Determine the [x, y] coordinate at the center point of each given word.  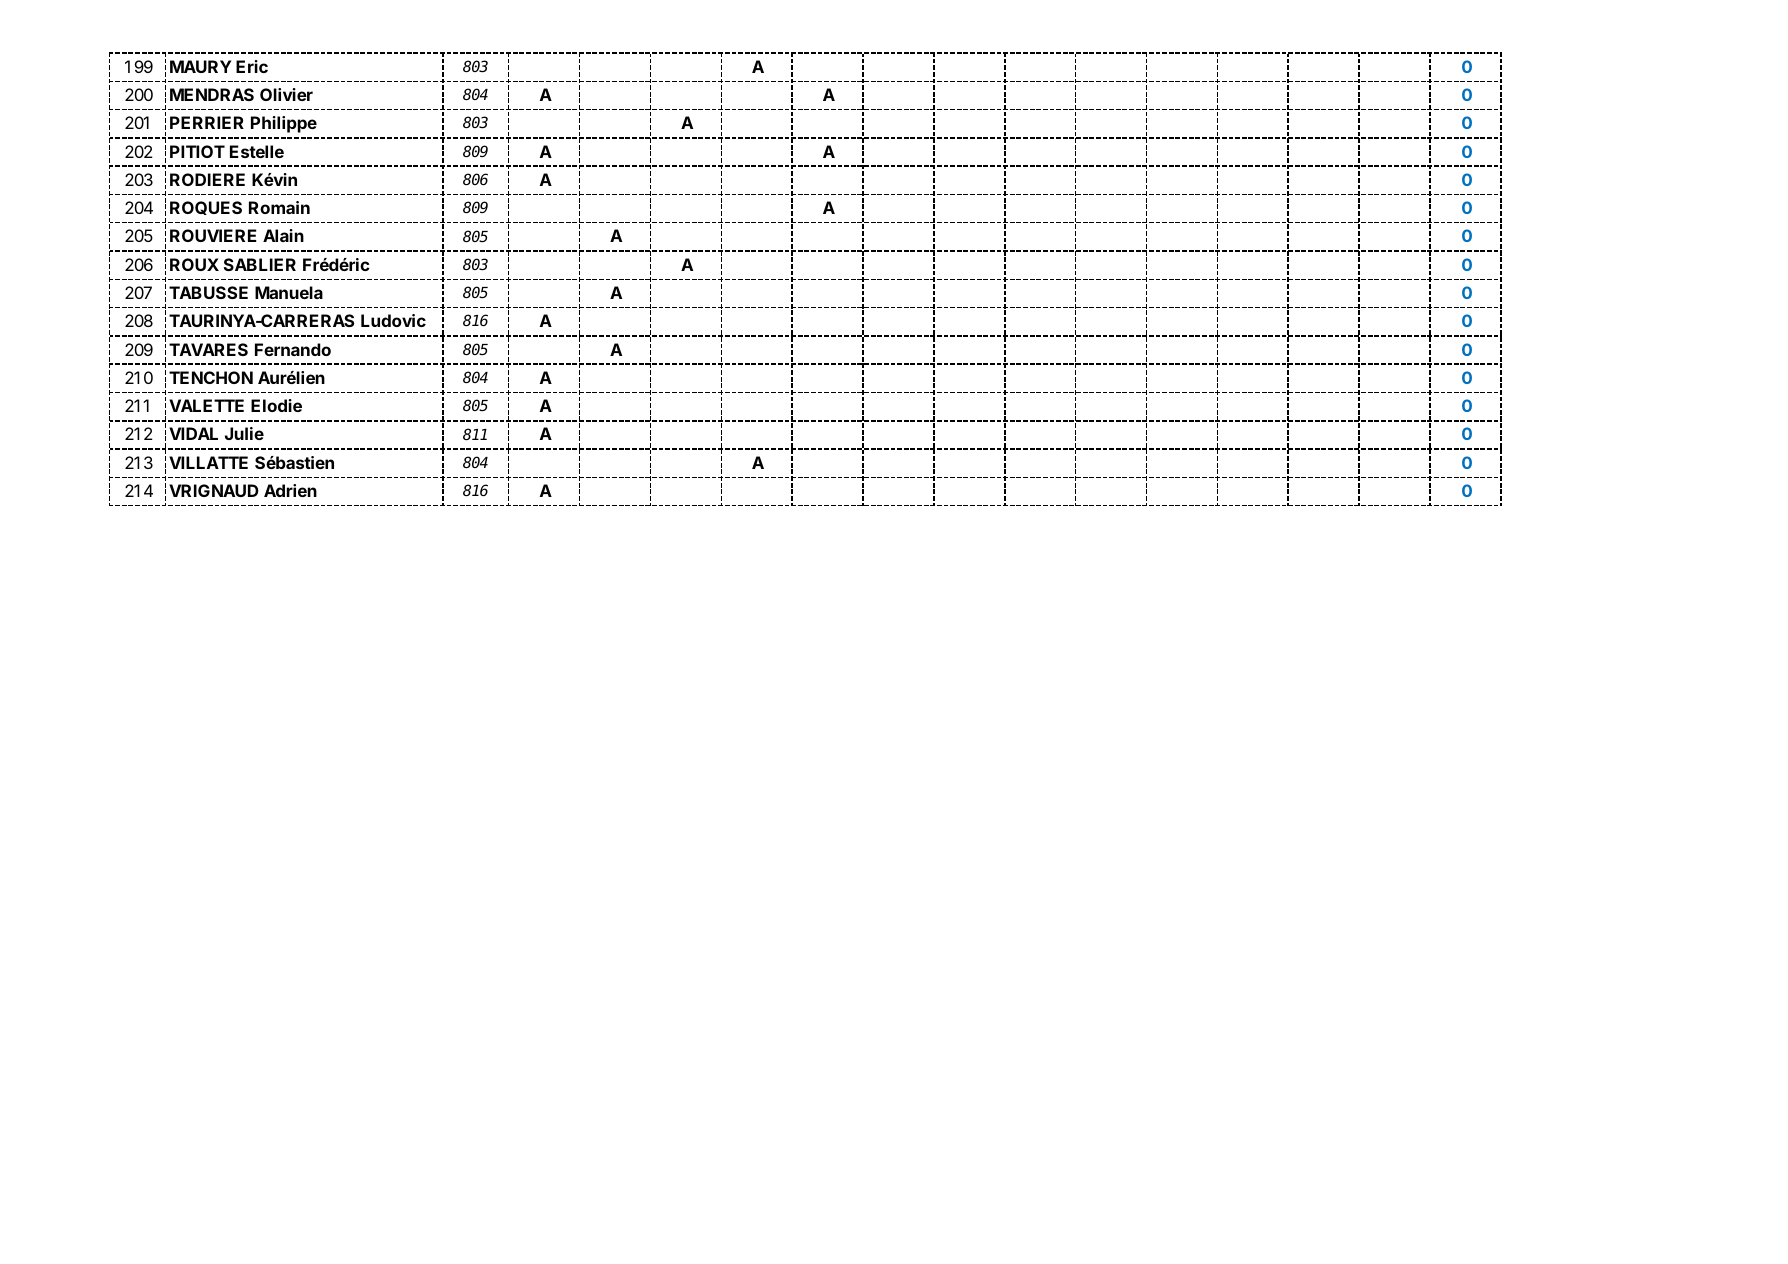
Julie [244, 433]
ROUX [194, 264]
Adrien [290, 490]
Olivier [286, 94]
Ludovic [393, 320]
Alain [283, 235]
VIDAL [193, 433]
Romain [279, 207]
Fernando [293, 349]
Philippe [284, 124]
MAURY [200, 66]
